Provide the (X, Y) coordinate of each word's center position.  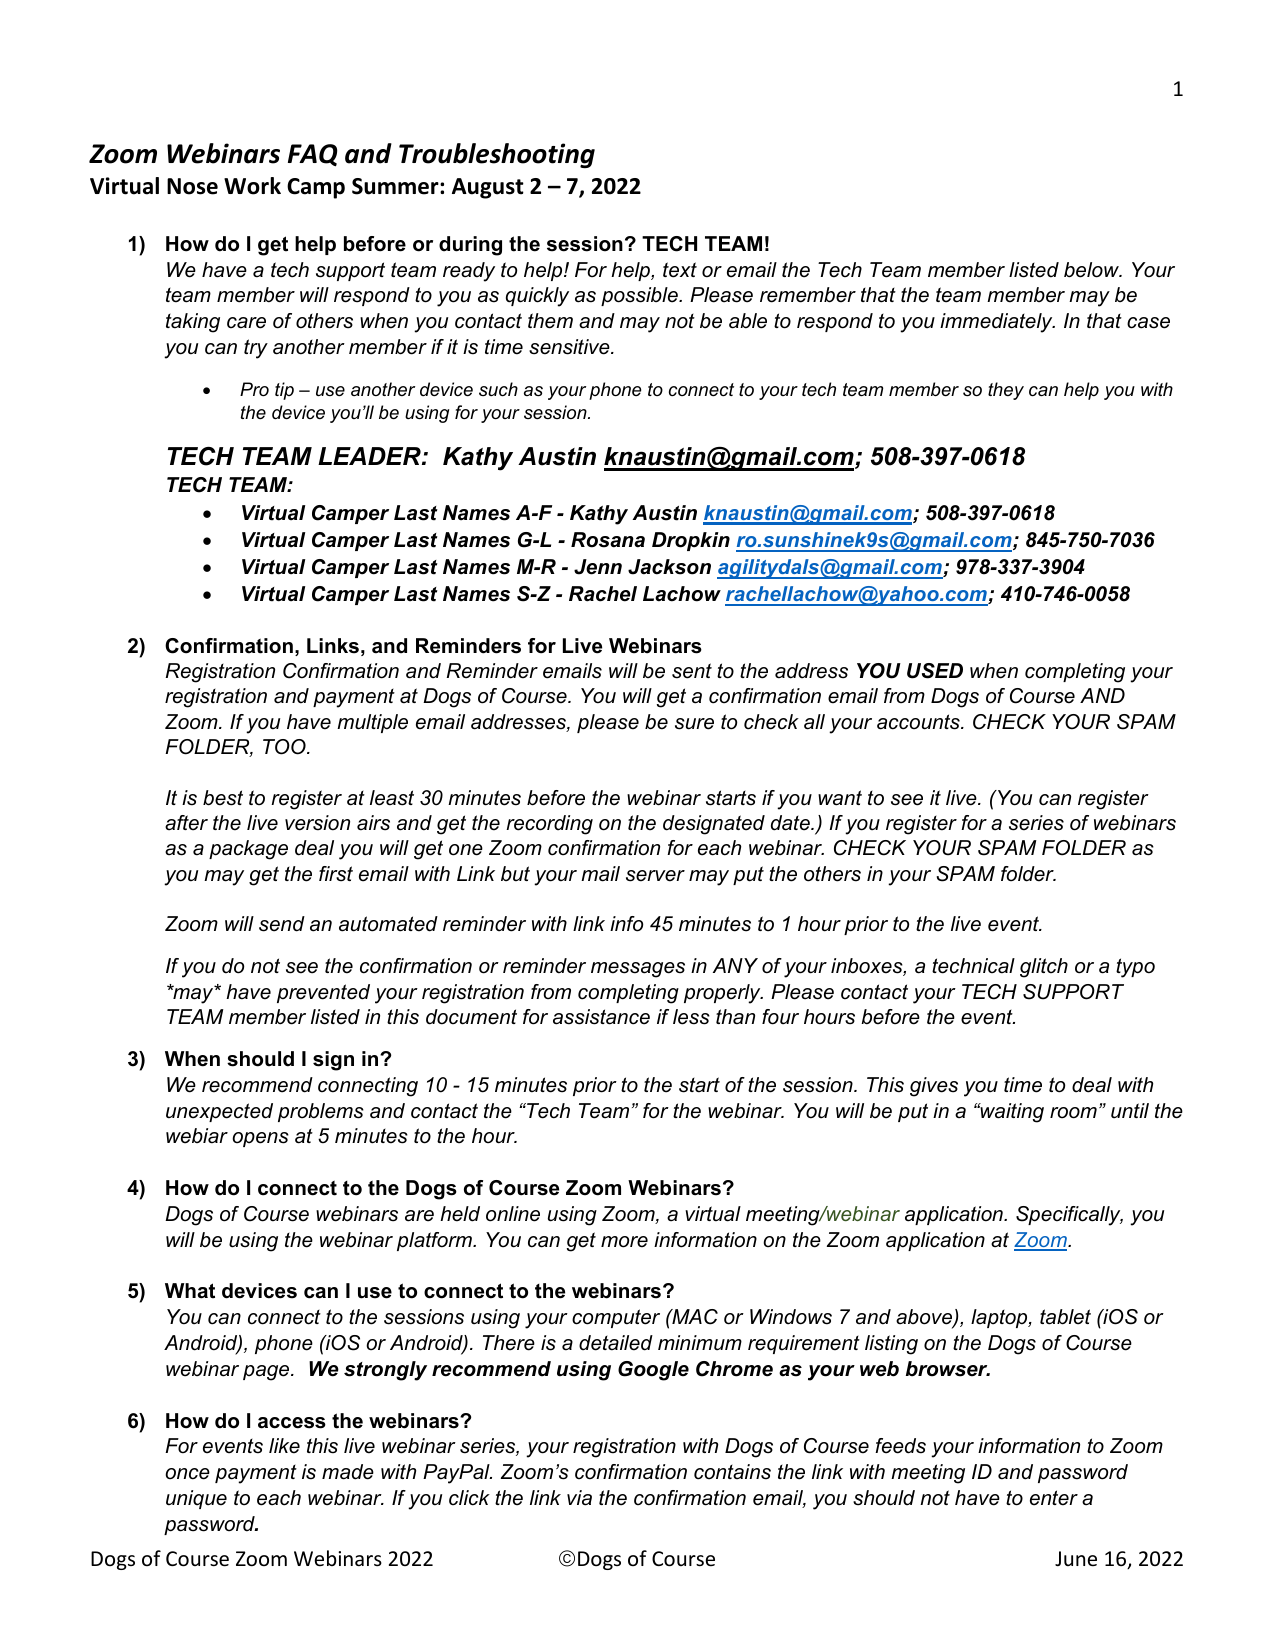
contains (732, 1472)
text (680, 270)
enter (1054, 1498)
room (1073, 1113)
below (1092, 270)
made (348, 1472)
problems (321, 1112)
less (691, 1017)
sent (692, 671)
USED (935, 671)
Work (252, 186)
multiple (372, 723)
